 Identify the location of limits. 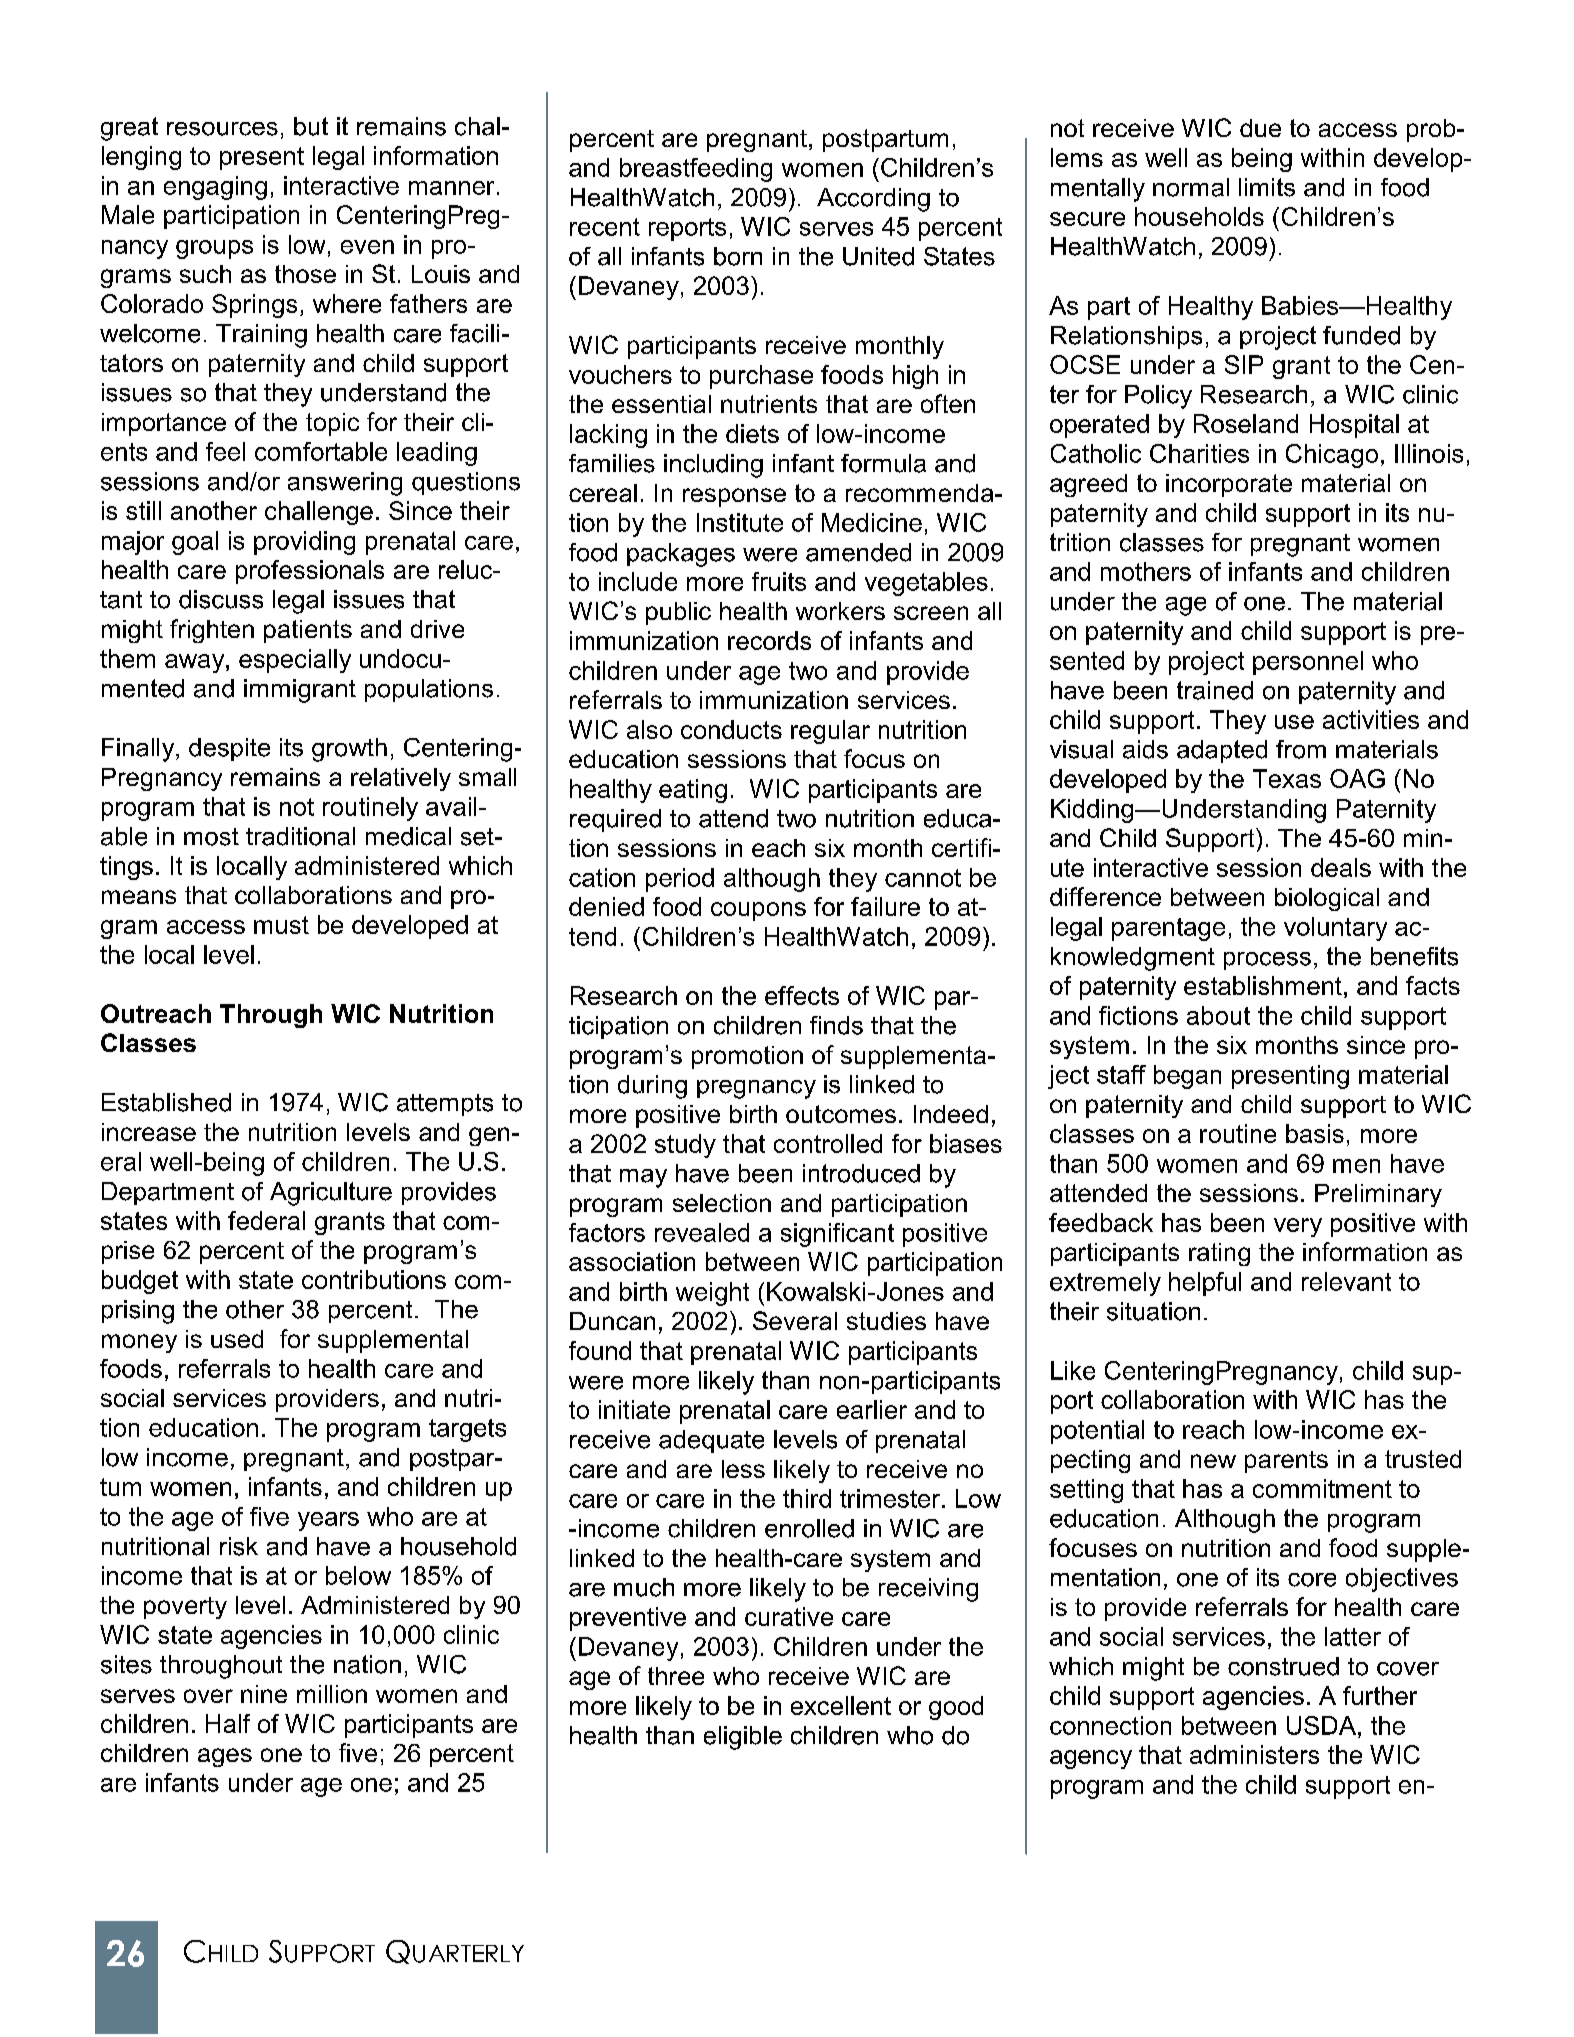
(1267, 187).
